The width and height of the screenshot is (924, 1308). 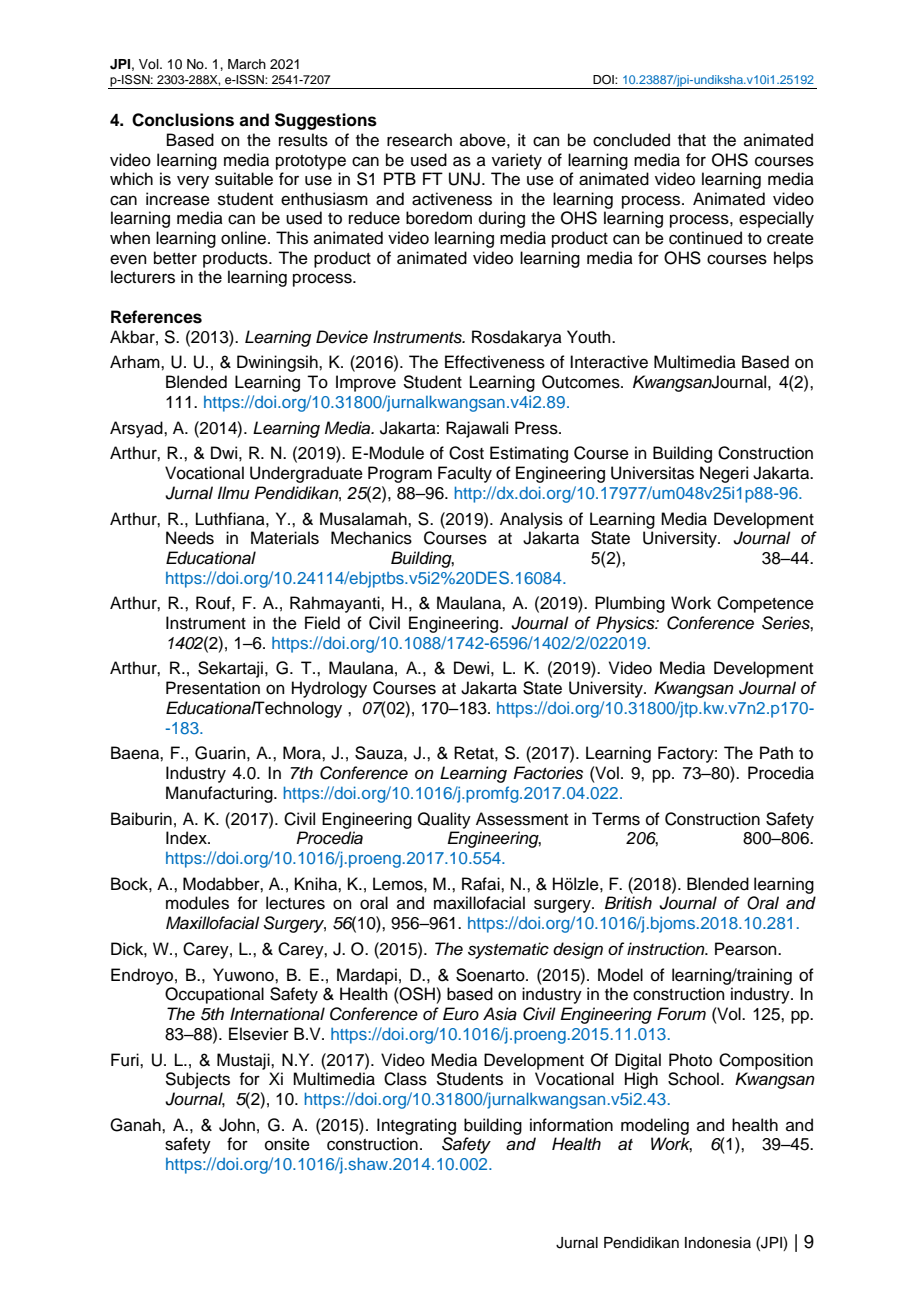 What do you see at coordinates (329, 689) in the screenshot?
I see `Hydrology` at bounding box center [329, 689].
